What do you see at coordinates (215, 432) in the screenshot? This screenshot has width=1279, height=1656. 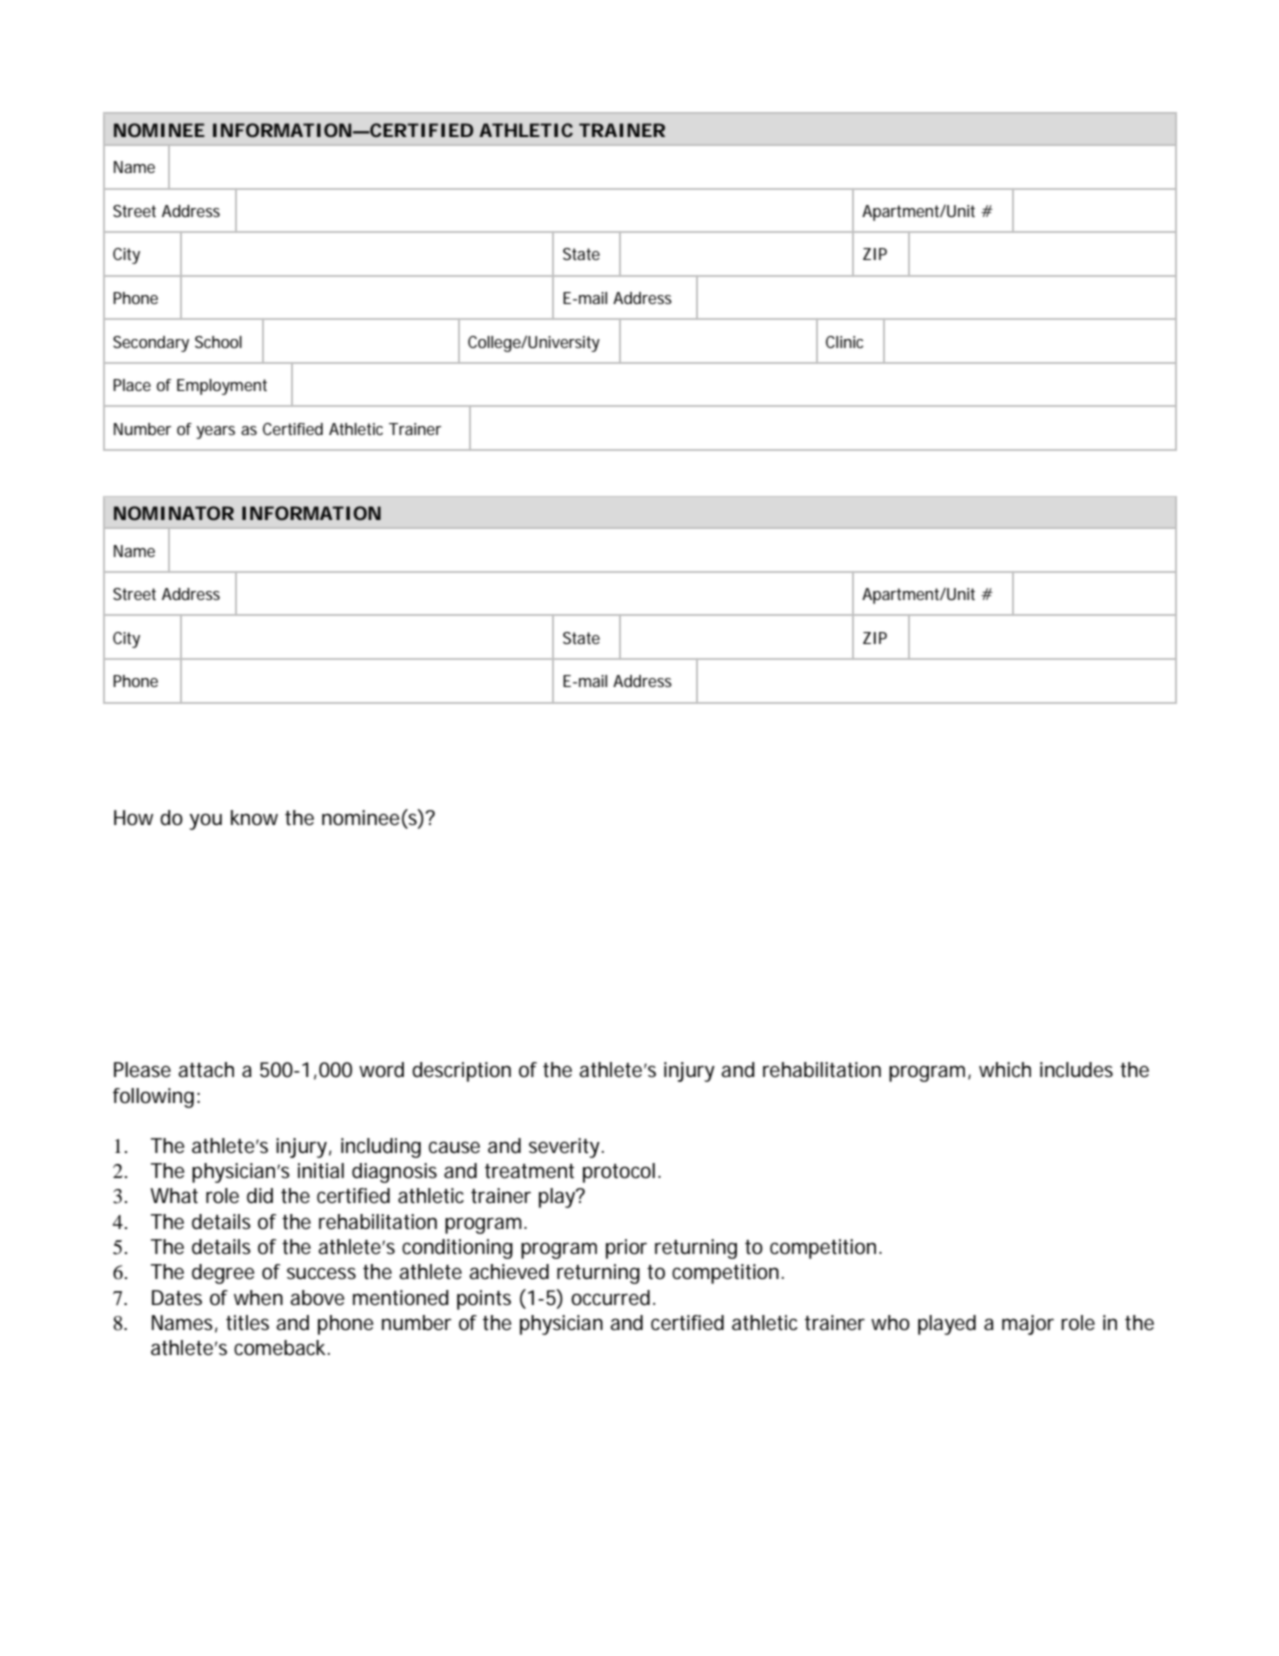 I see `years` at bounding box center [215, 432].
